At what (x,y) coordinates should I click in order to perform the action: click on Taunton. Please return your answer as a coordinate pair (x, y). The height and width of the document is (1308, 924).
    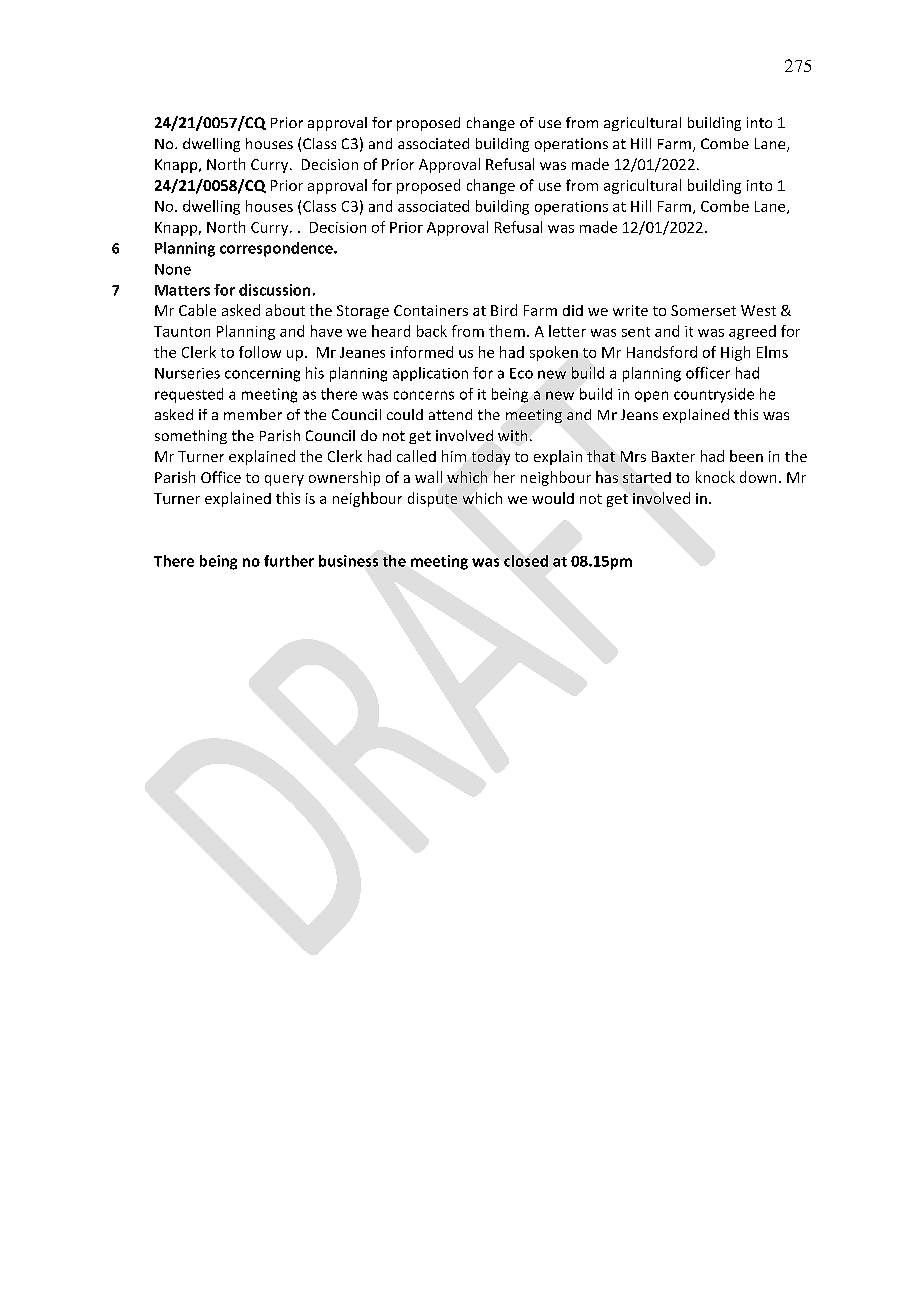
    Looking at the image, I should click on (182, 331).
